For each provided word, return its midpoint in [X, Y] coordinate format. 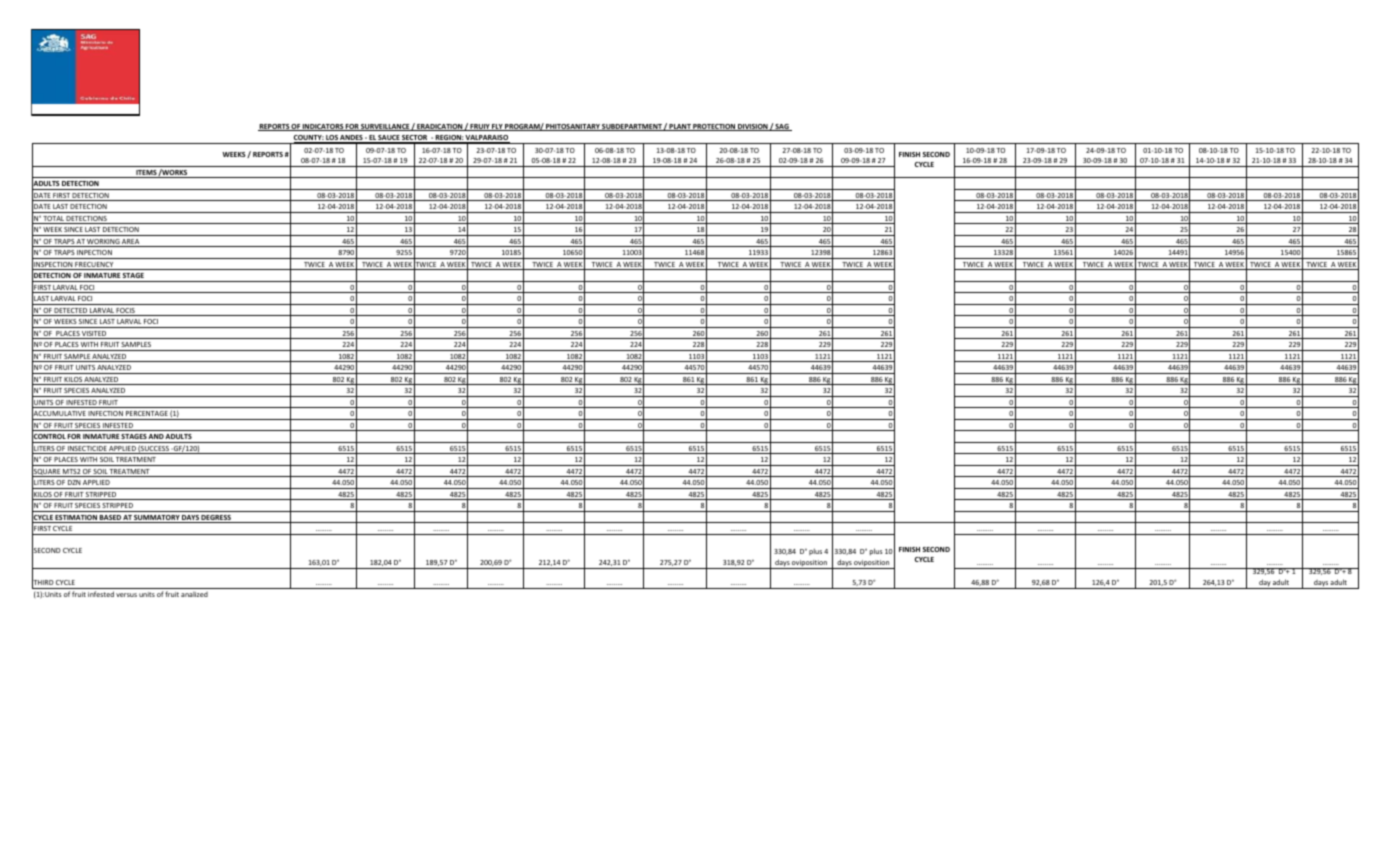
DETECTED [71, 312]
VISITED [94, 335]
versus [126, 595]
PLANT [680, 127]
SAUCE [389, 139]
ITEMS [146, 174]
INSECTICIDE [87, 450]
